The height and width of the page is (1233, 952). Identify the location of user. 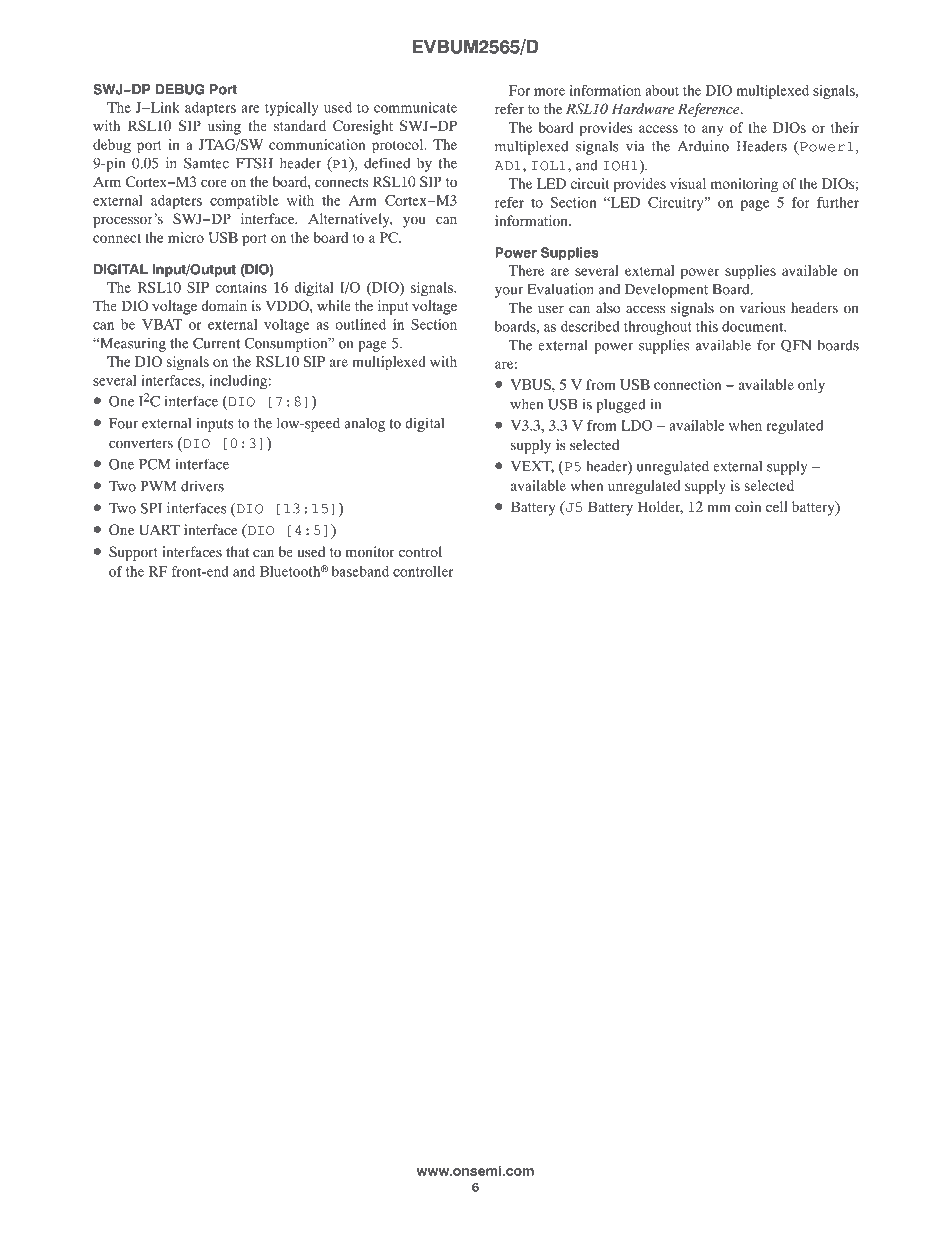
(551, 309).
